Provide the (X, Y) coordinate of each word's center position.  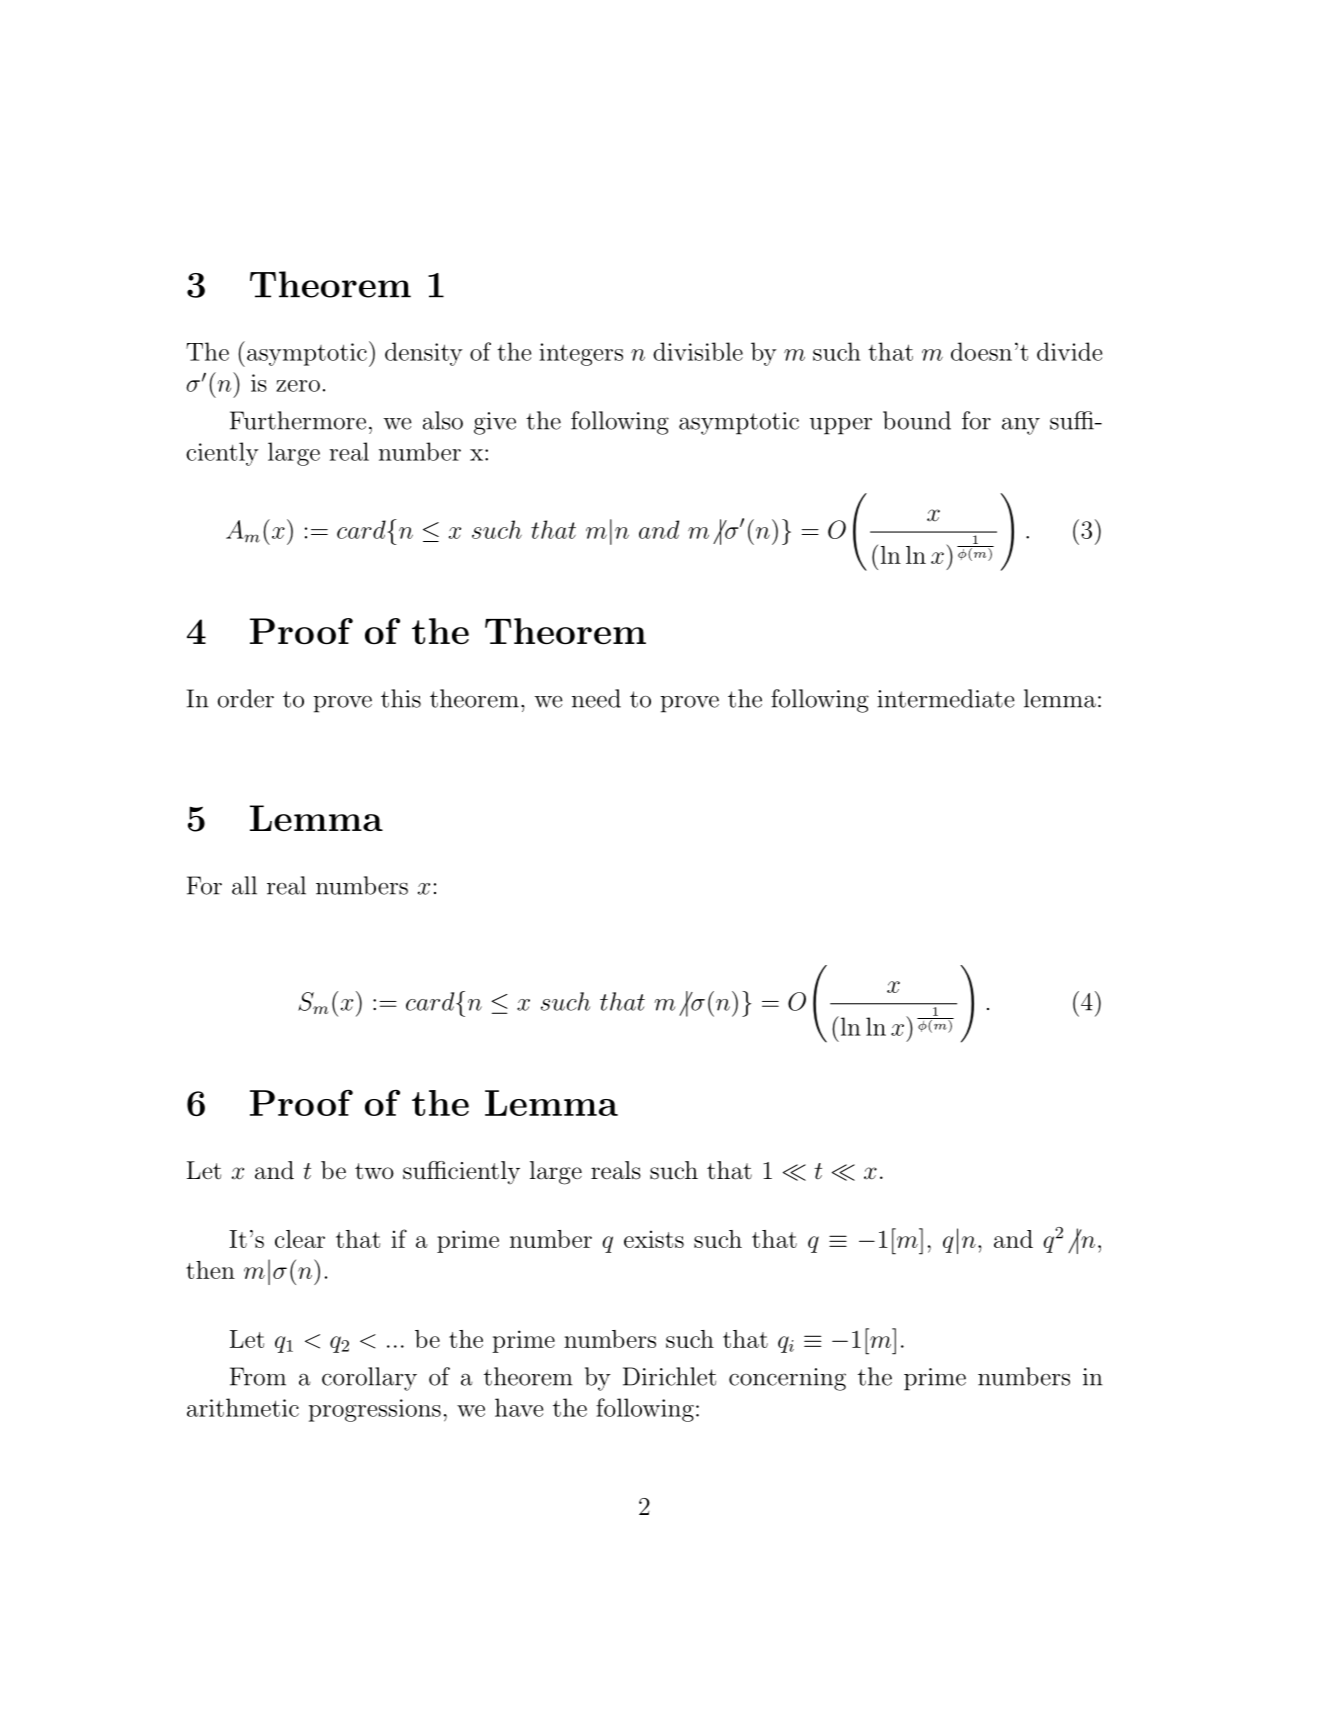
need (596, 698)
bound (917, 420)
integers (581, 354)
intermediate (946, 698)
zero (298, 386)
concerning (787, 1379)
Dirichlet (669, 1376)
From (258, 1376)
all (244, 885)
